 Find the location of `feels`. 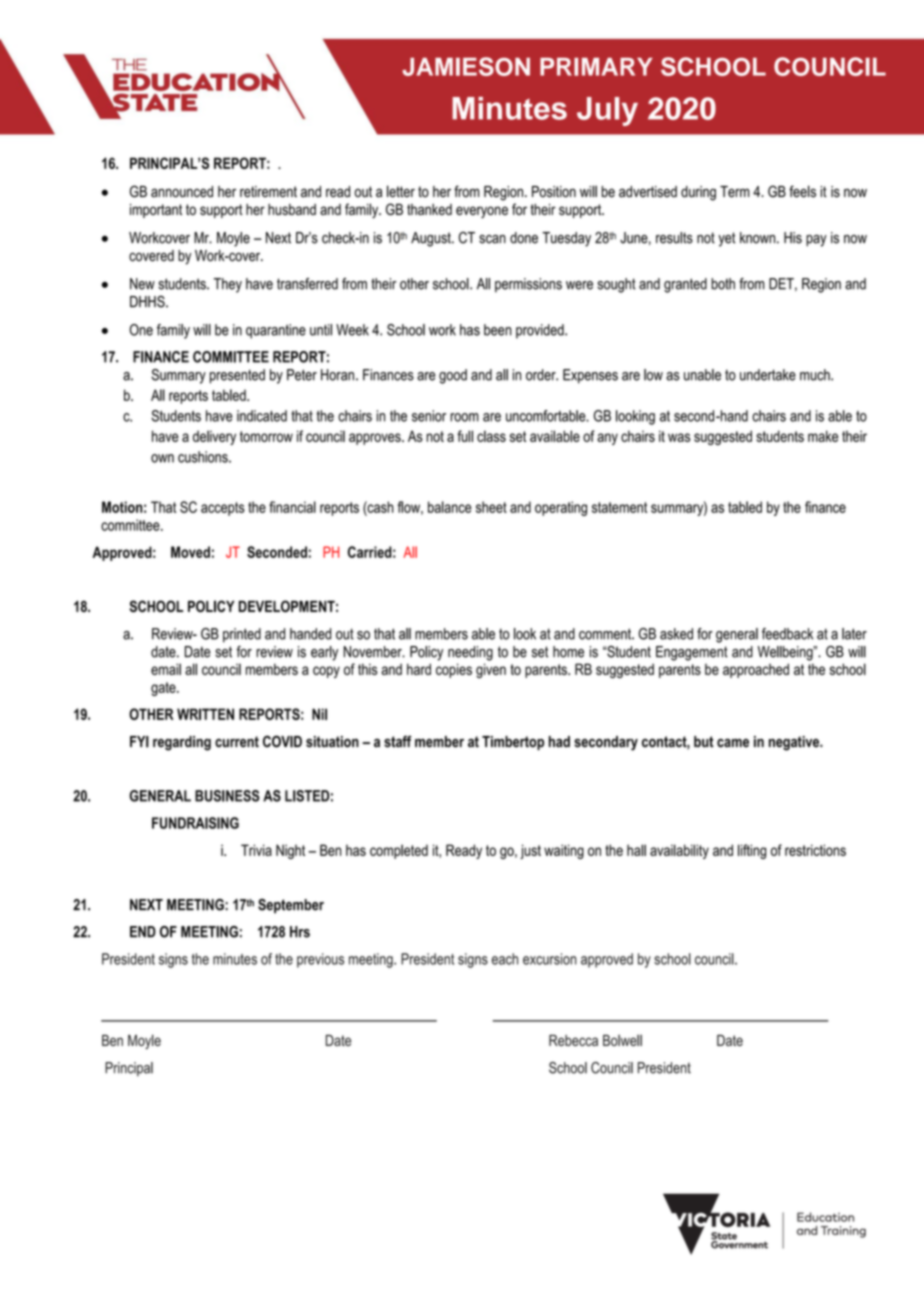

feels is located at coordinates (802, 191).
